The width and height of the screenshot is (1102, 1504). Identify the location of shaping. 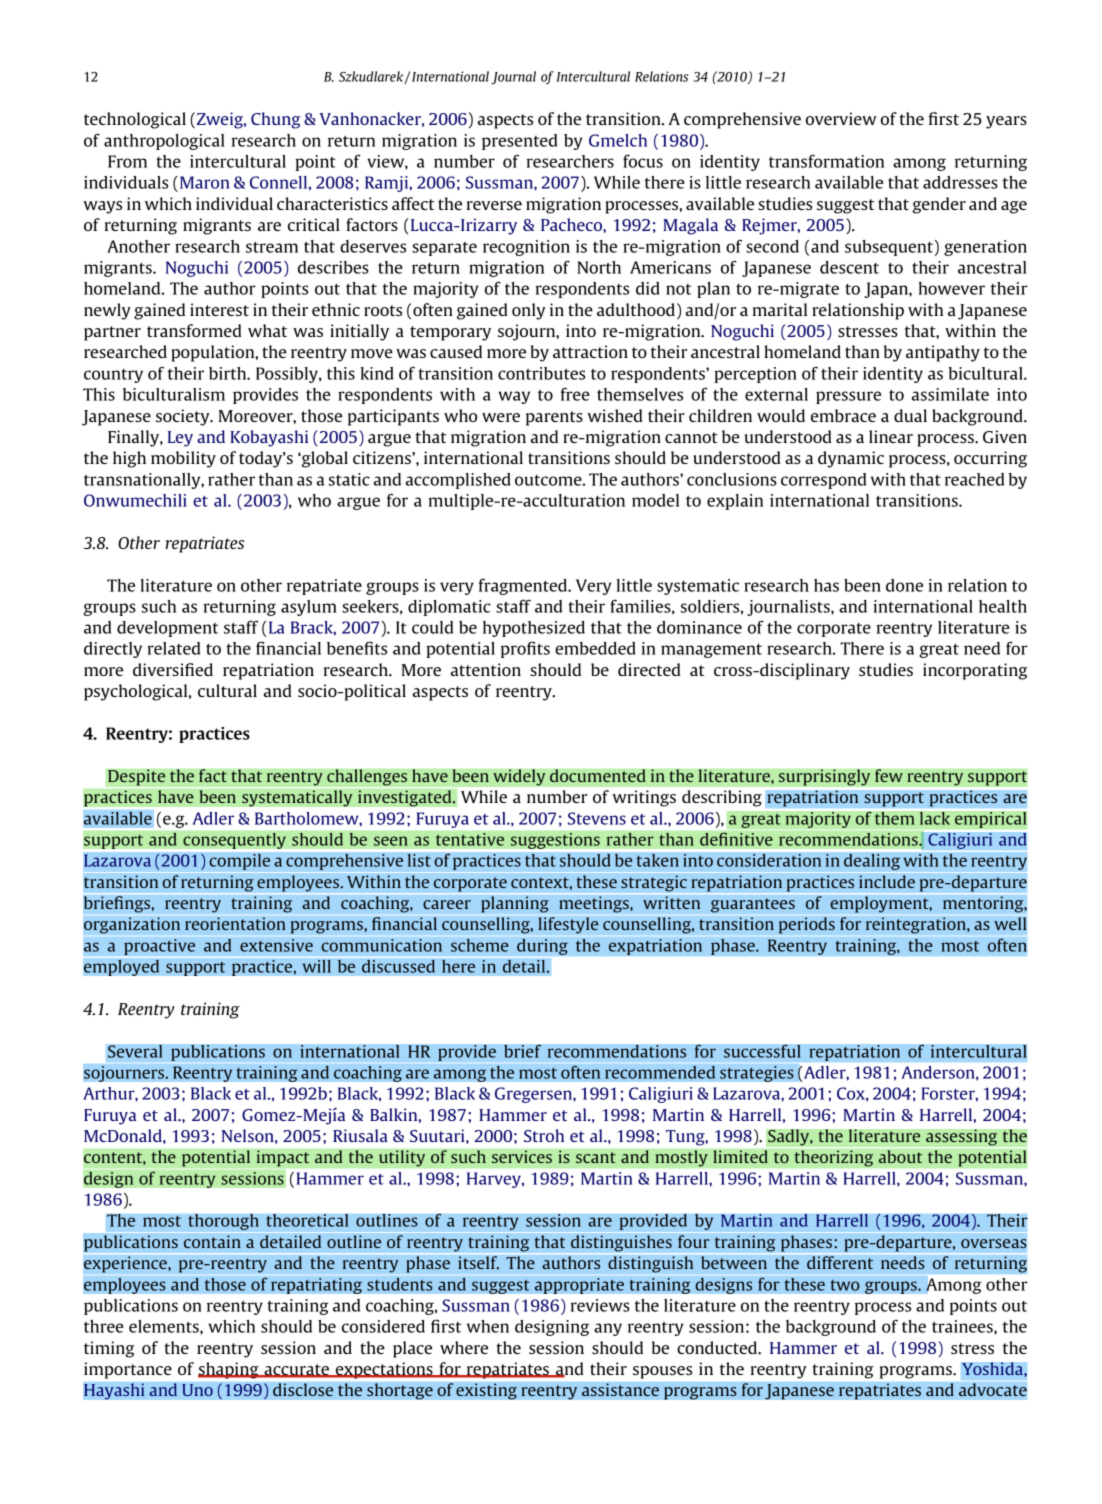
(229, 1370).
